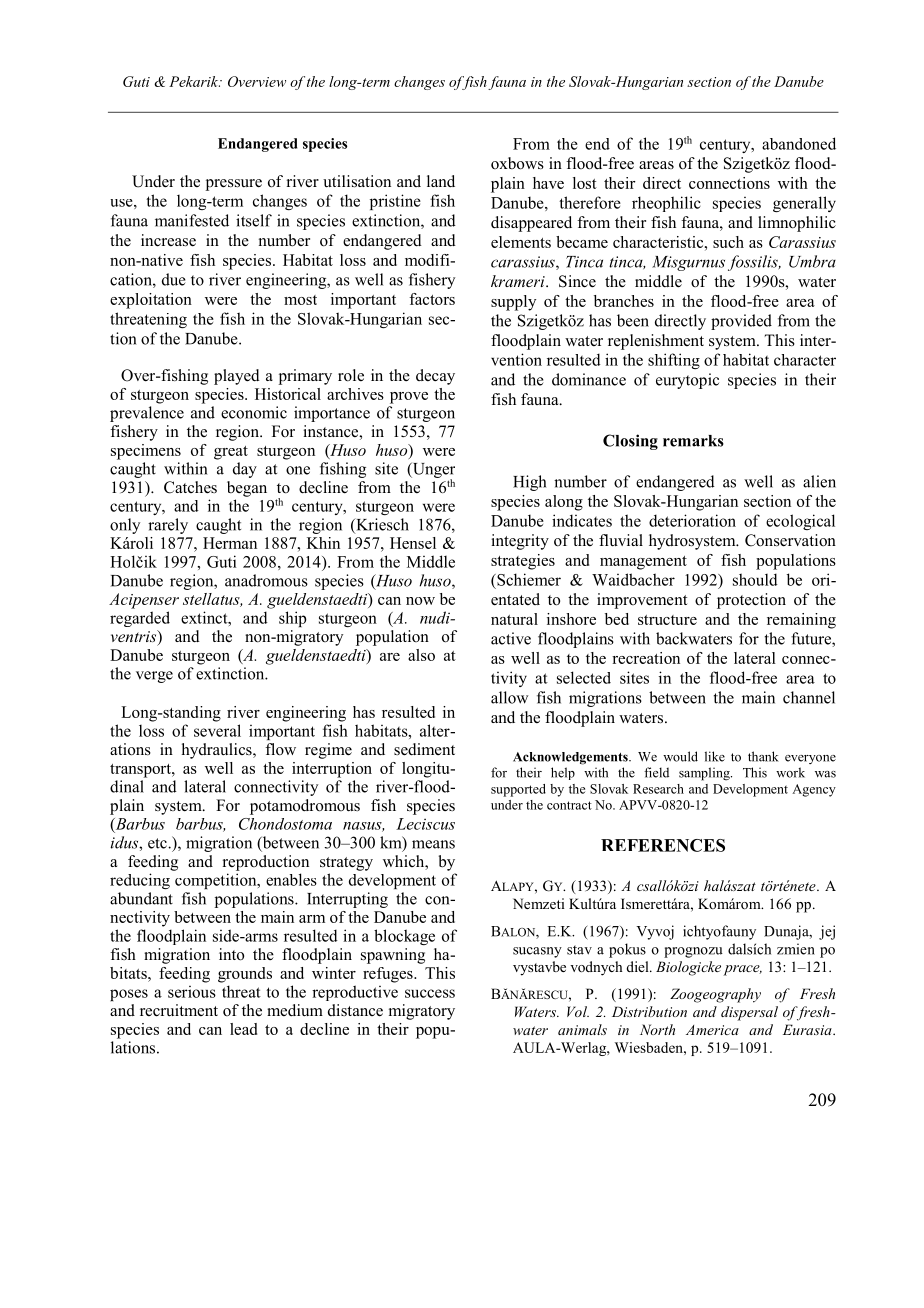 The width and height of the document is (924, 1308). Describe the element at coordinates (430, 993) in the document. I see `success` at that location.
